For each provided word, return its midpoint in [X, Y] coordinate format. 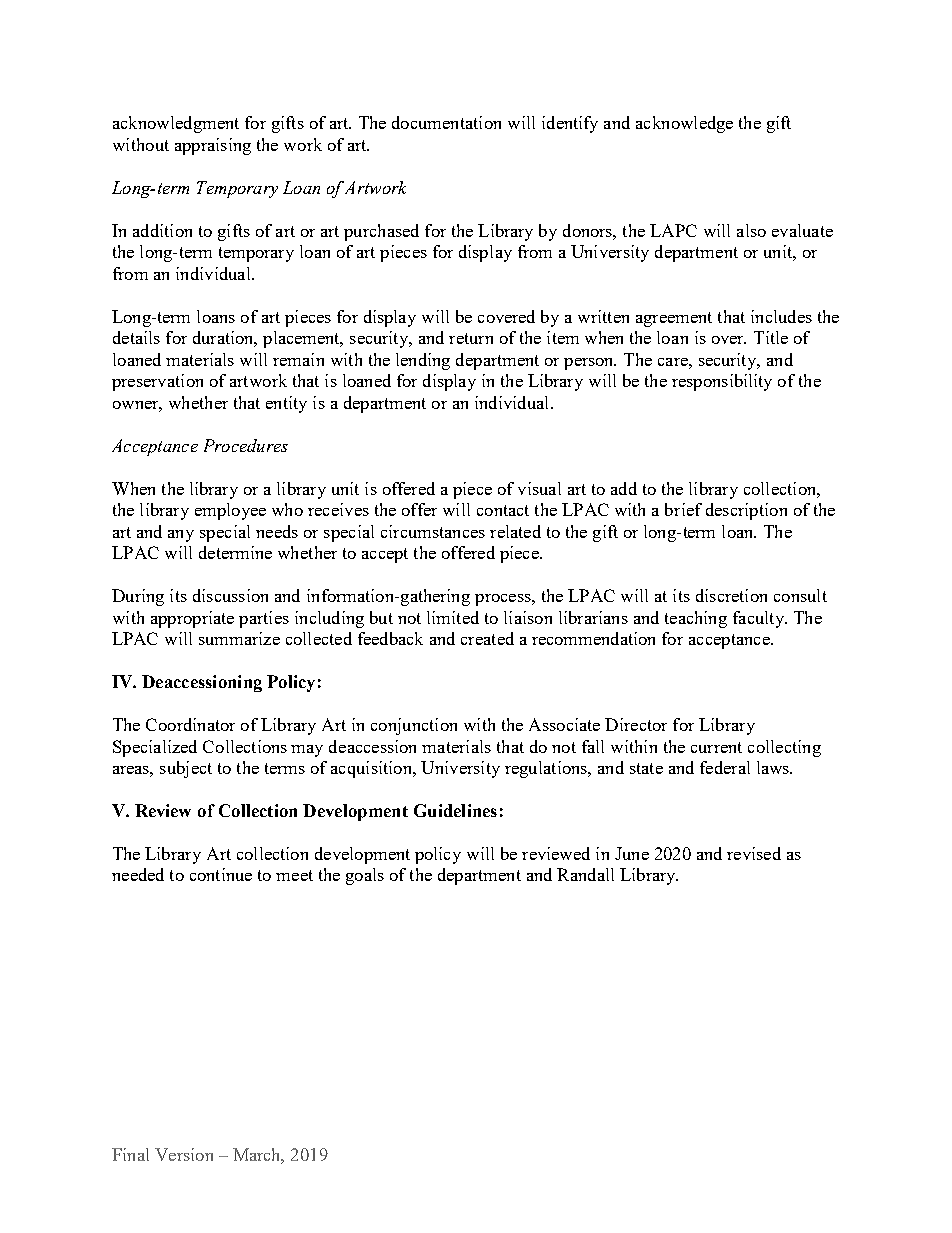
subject [186, 769]
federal [725, 767]
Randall [585, 874]
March [258, 1156]
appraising [213, 146]
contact [503, 510]
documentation [446, 122]
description [746, 511]
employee [230, 511]
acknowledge [684, 124]
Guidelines [455, 810]
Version [184, 1154]
